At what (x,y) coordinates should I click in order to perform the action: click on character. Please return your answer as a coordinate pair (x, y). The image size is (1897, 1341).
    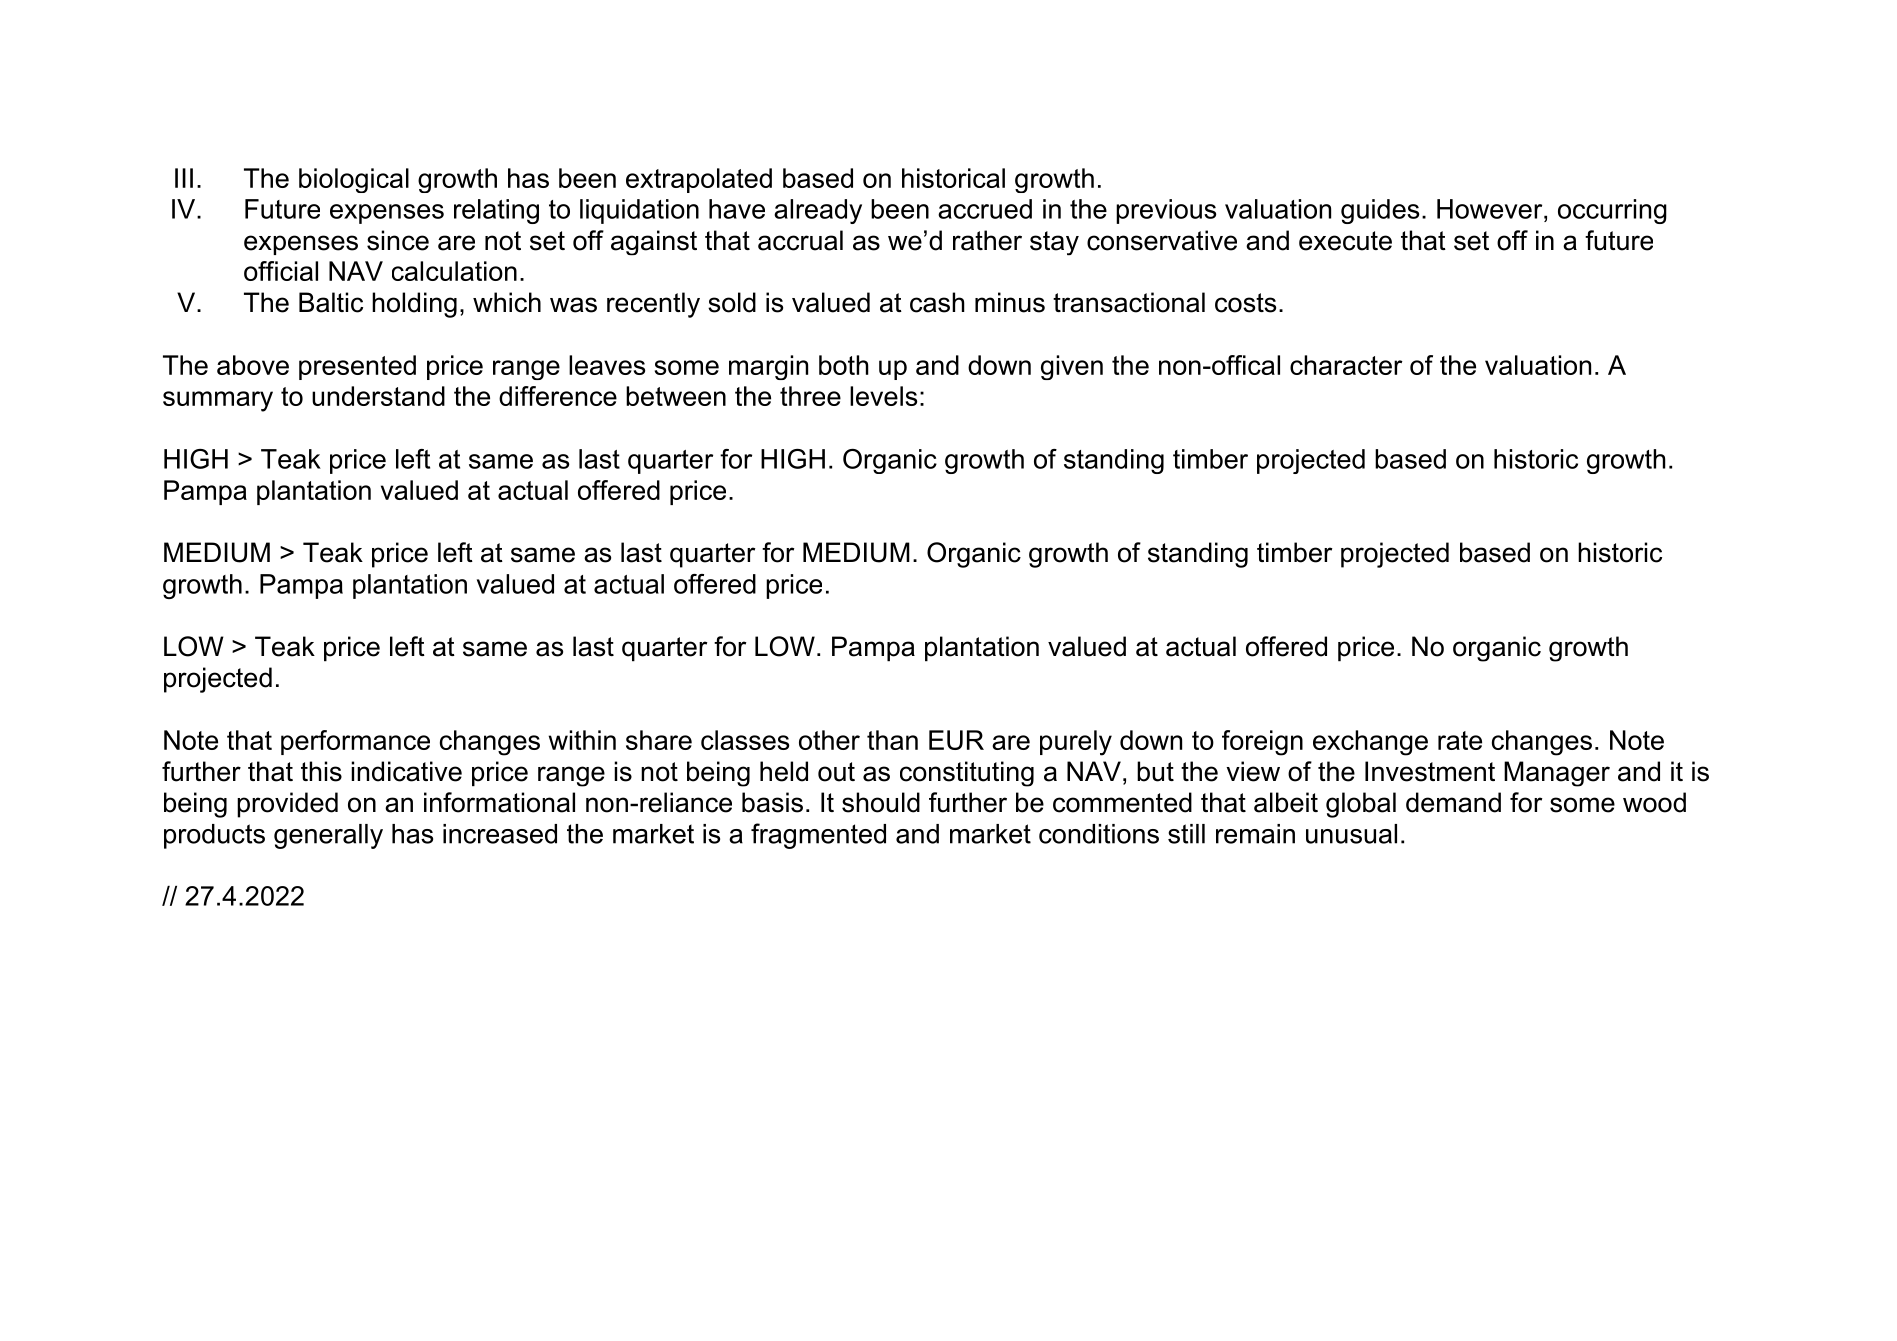
    Looking at the image, I should click on (1346, 365).
